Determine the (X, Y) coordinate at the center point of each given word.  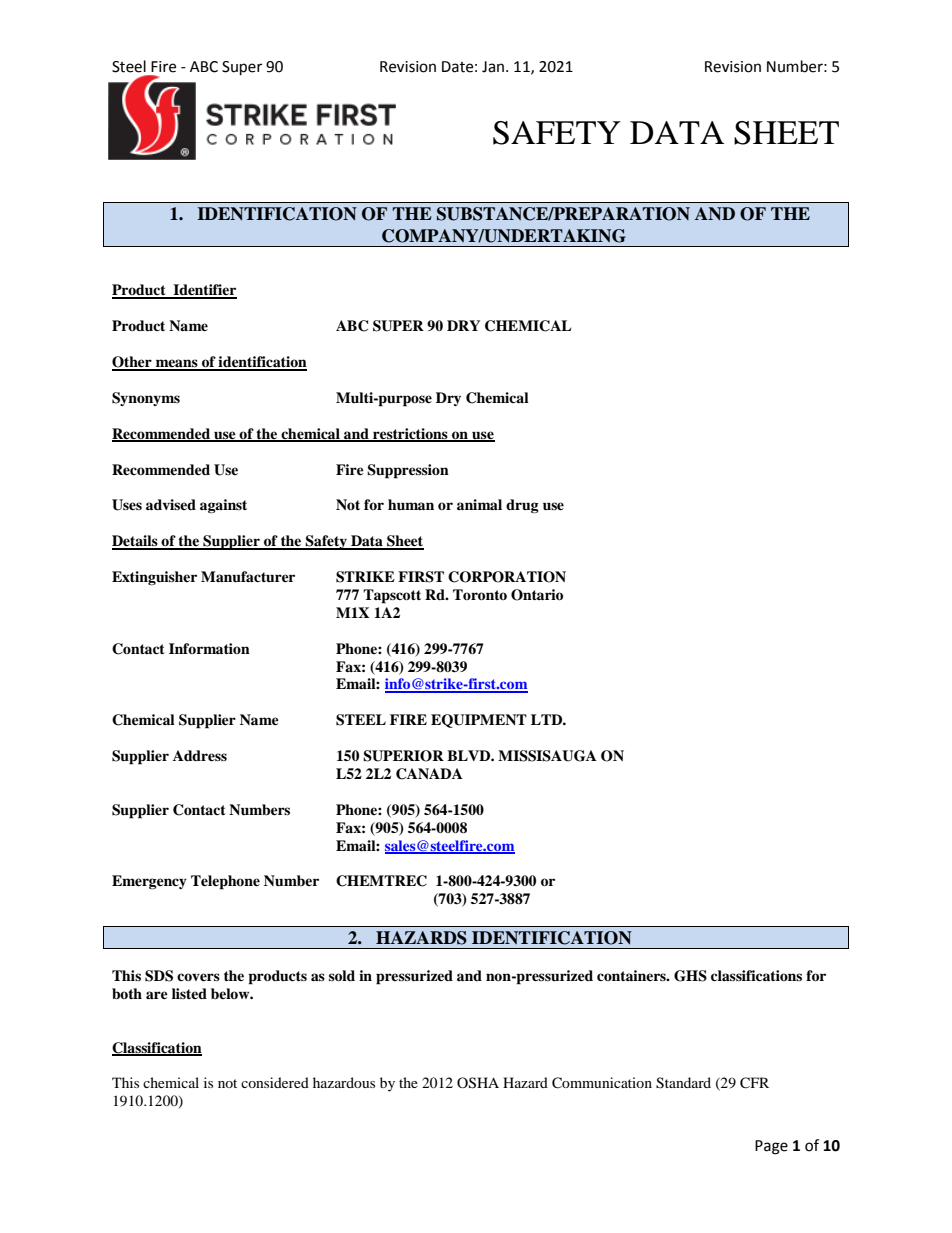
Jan (494, 67)
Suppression (408, 471)
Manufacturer (248, 577)
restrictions (410, 434)
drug (522, 506)
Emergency (149, 882)
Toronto (480, 595)
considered (275, 1082)
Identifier (204, 291)
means (177, 364)
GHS (690, 976)
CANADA (429, 774)
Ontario (537, 595)
